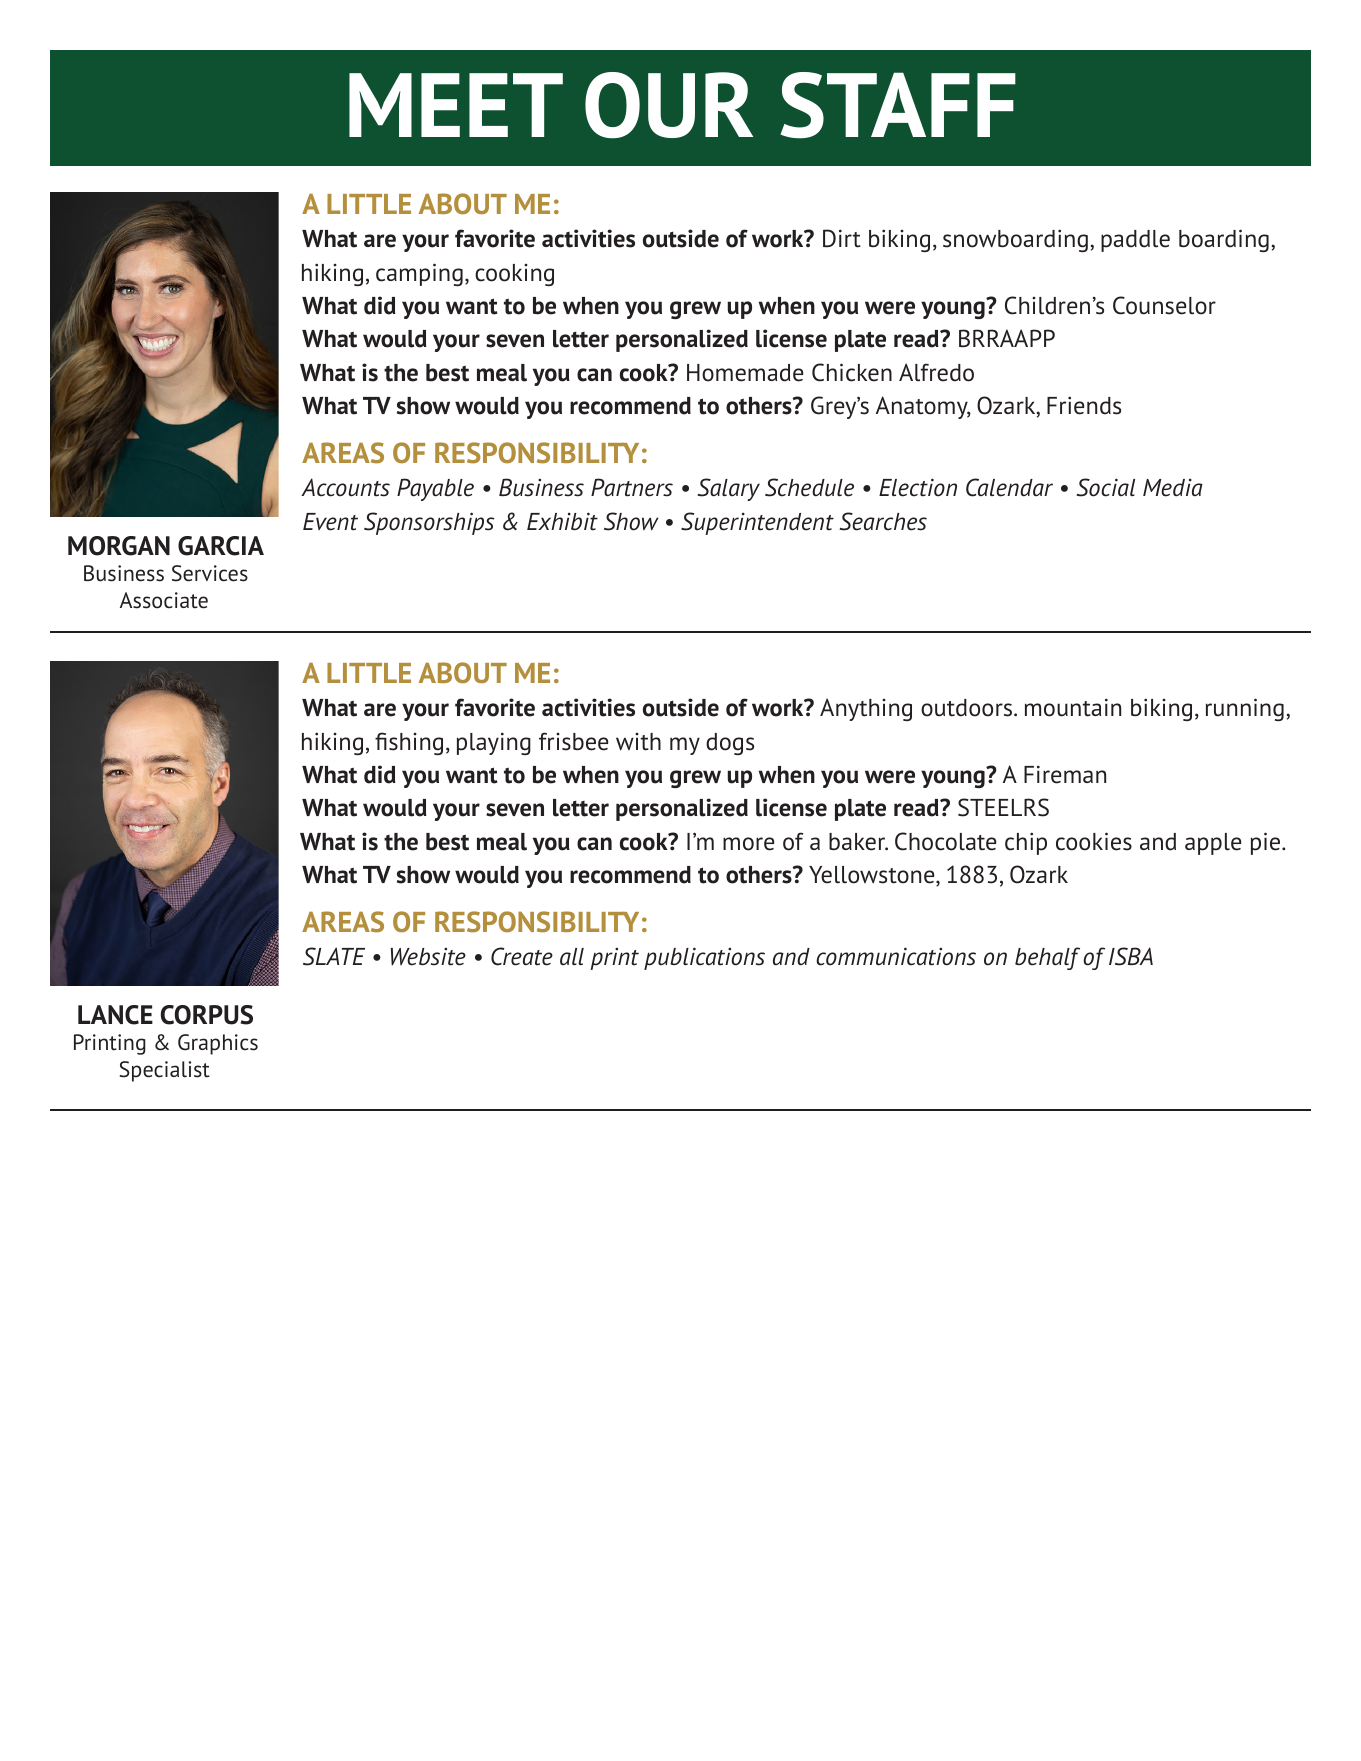  Describe the element at coordinates (210, 573) in the screenshot. I see `Services` at that location.
